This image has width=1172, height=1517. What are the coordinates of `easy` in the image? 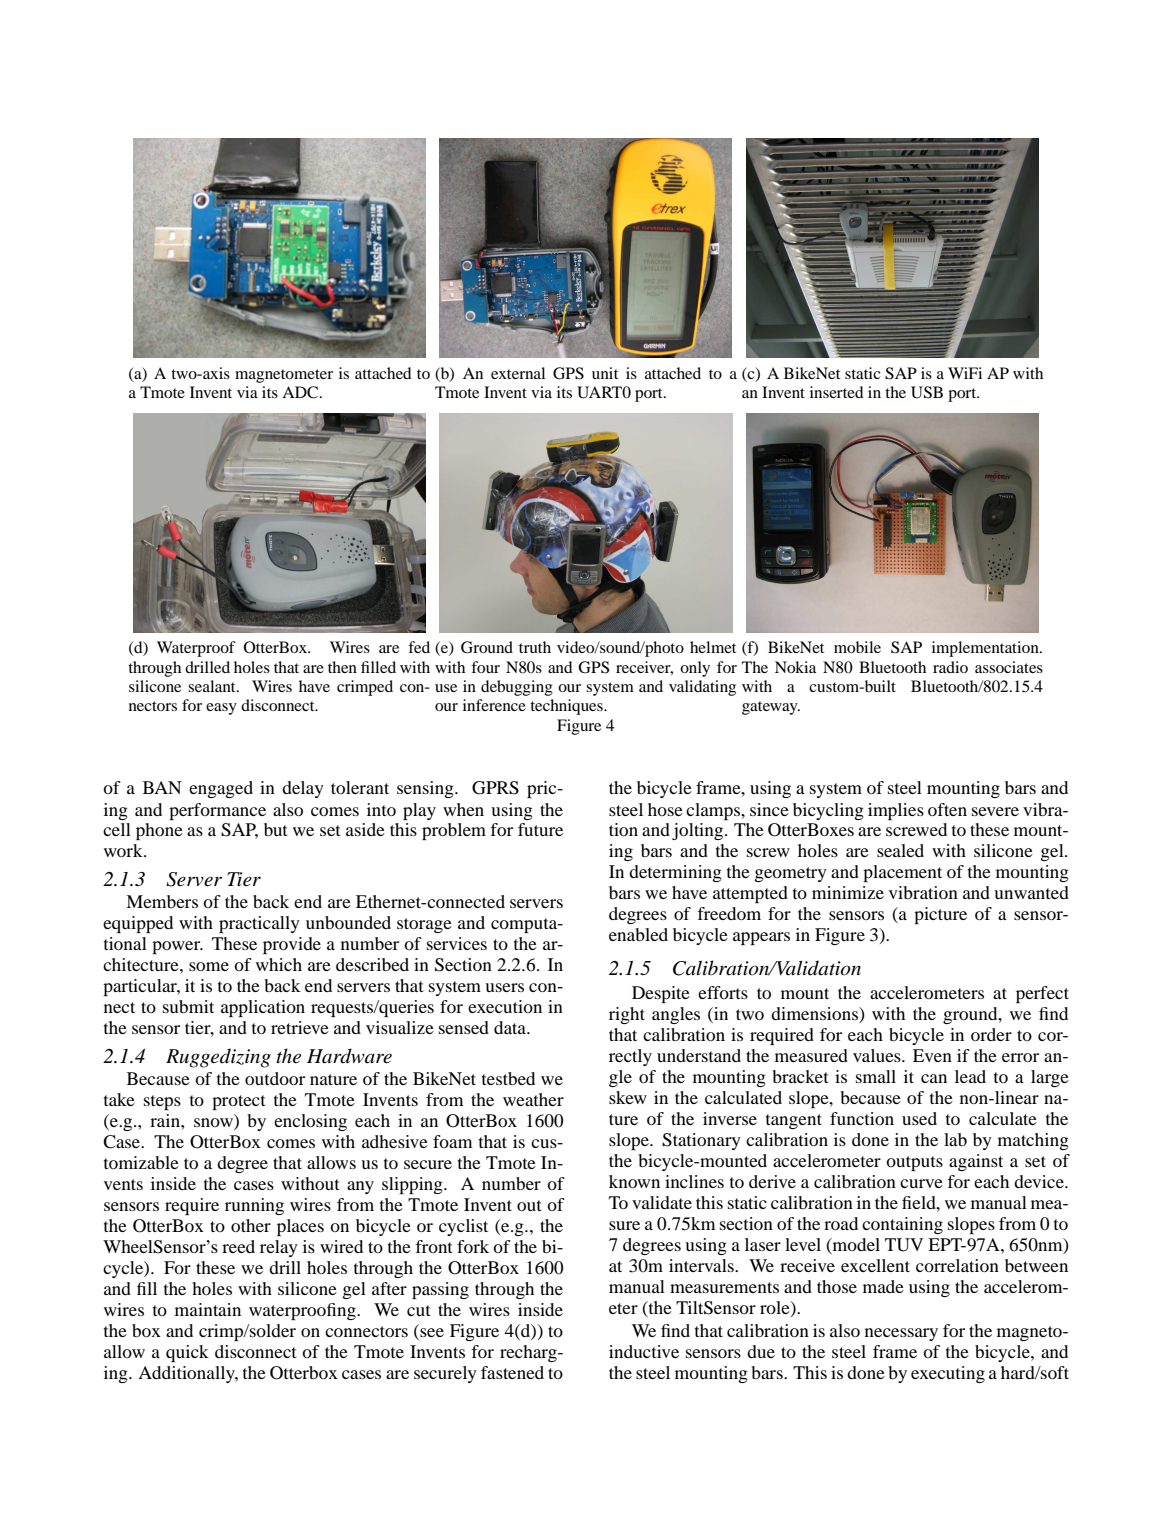 It's located at (221, 709).
